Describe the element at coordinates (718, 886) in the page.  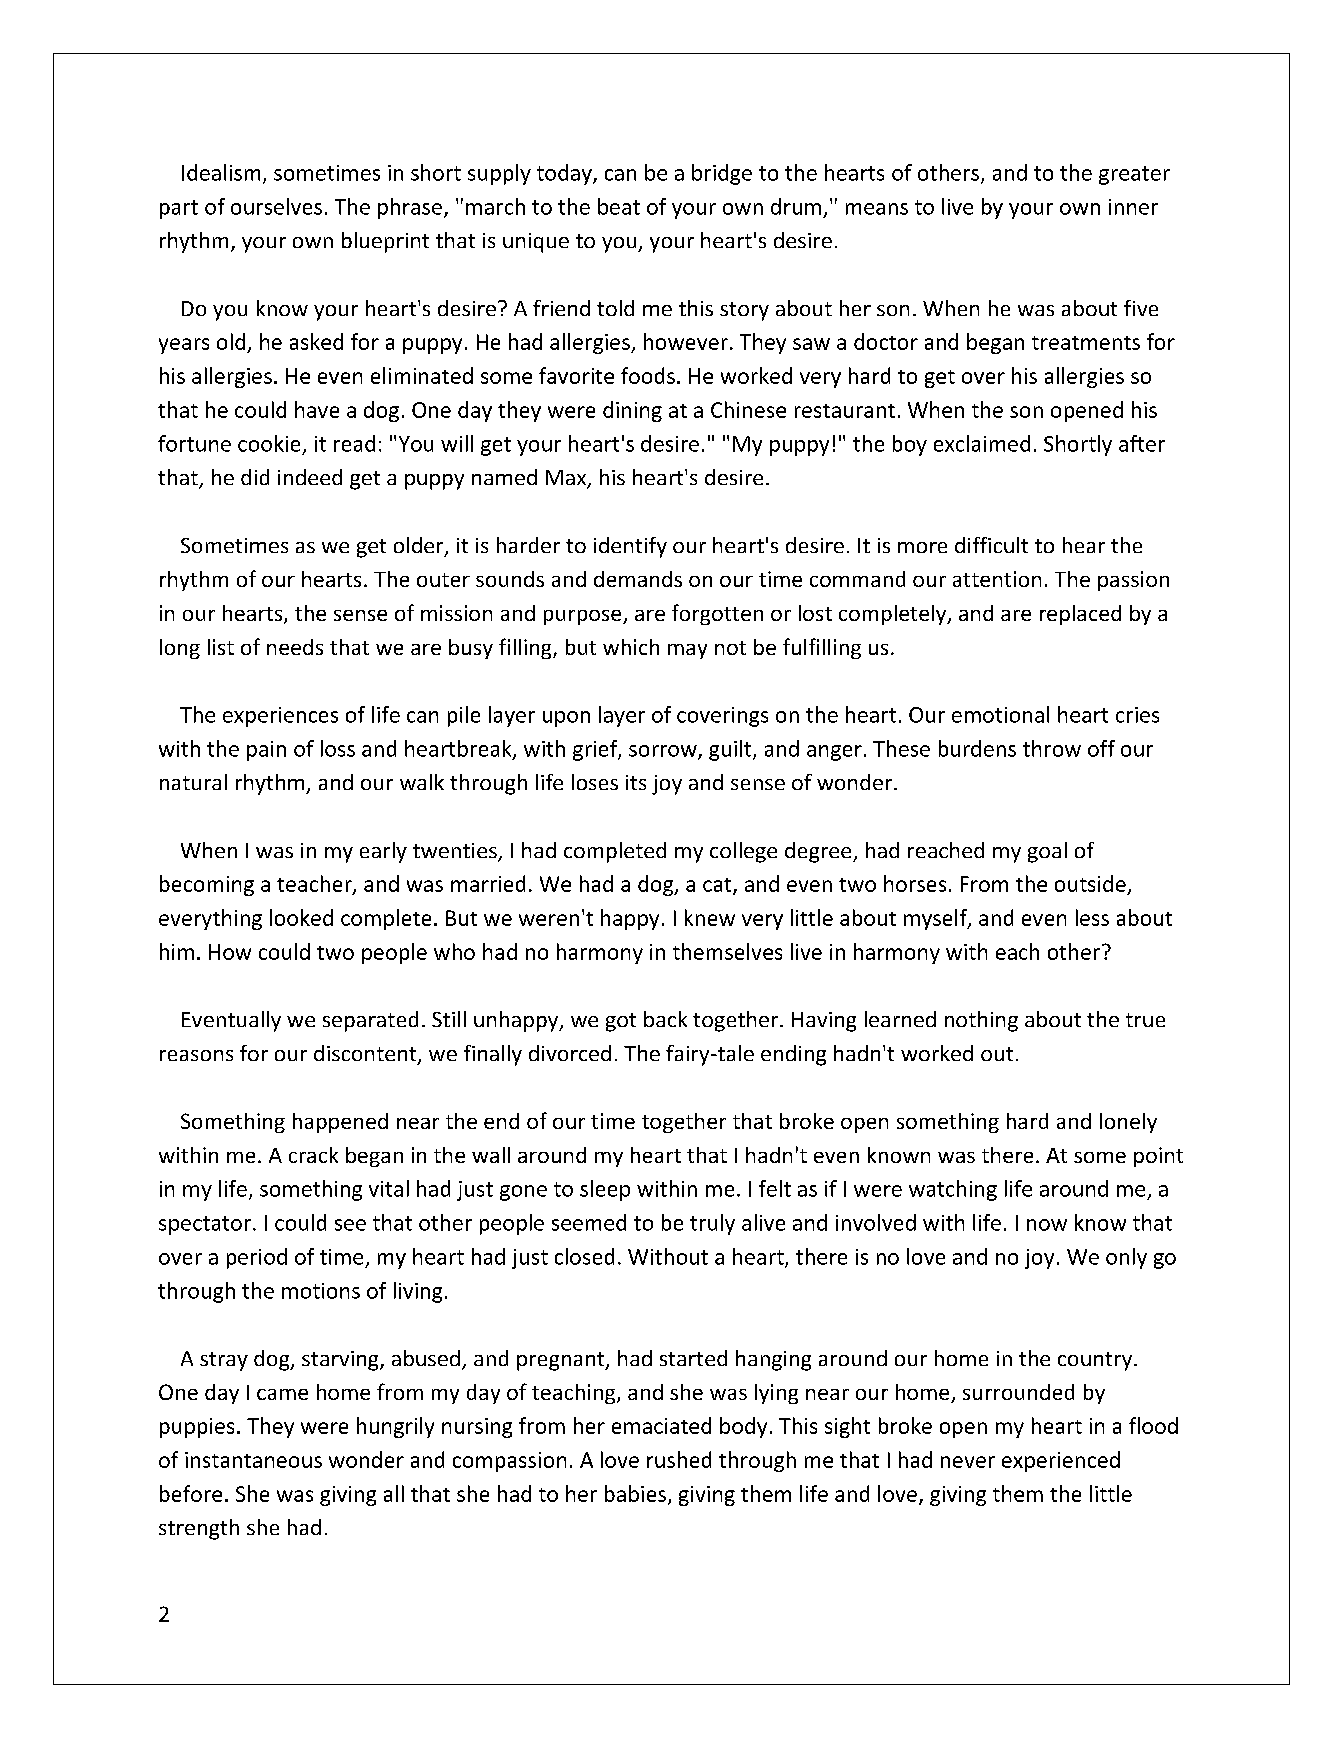
I see `cat` at that location.
